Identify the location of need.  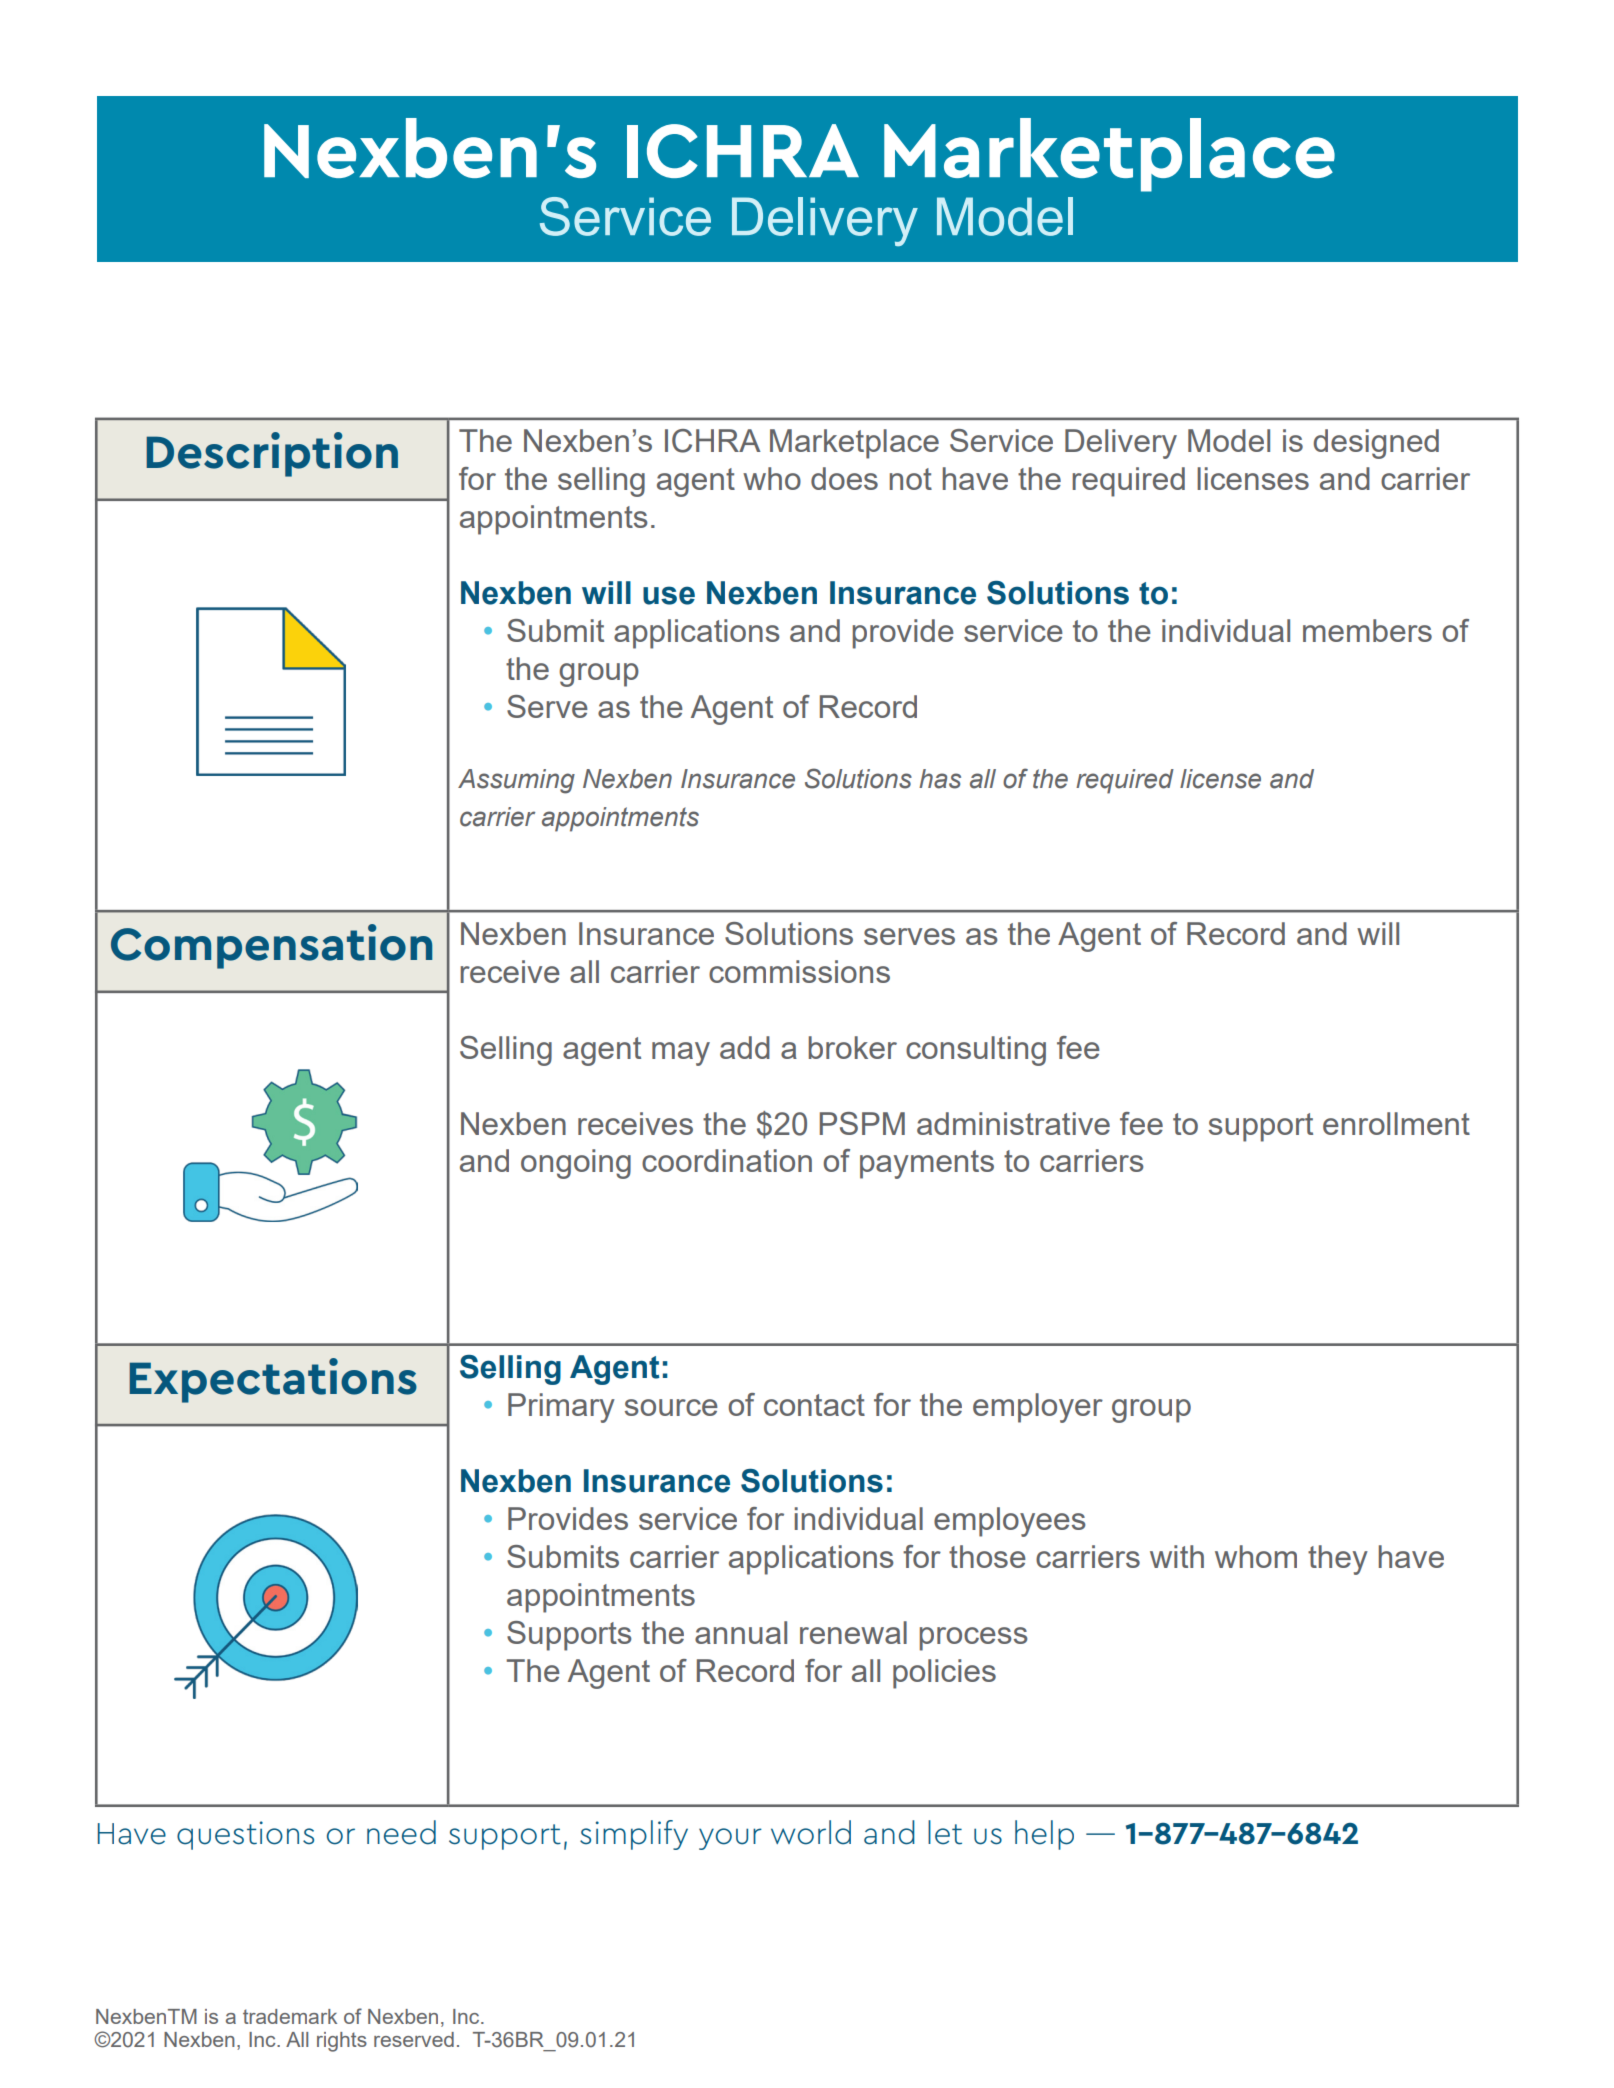
(401, 1832).
